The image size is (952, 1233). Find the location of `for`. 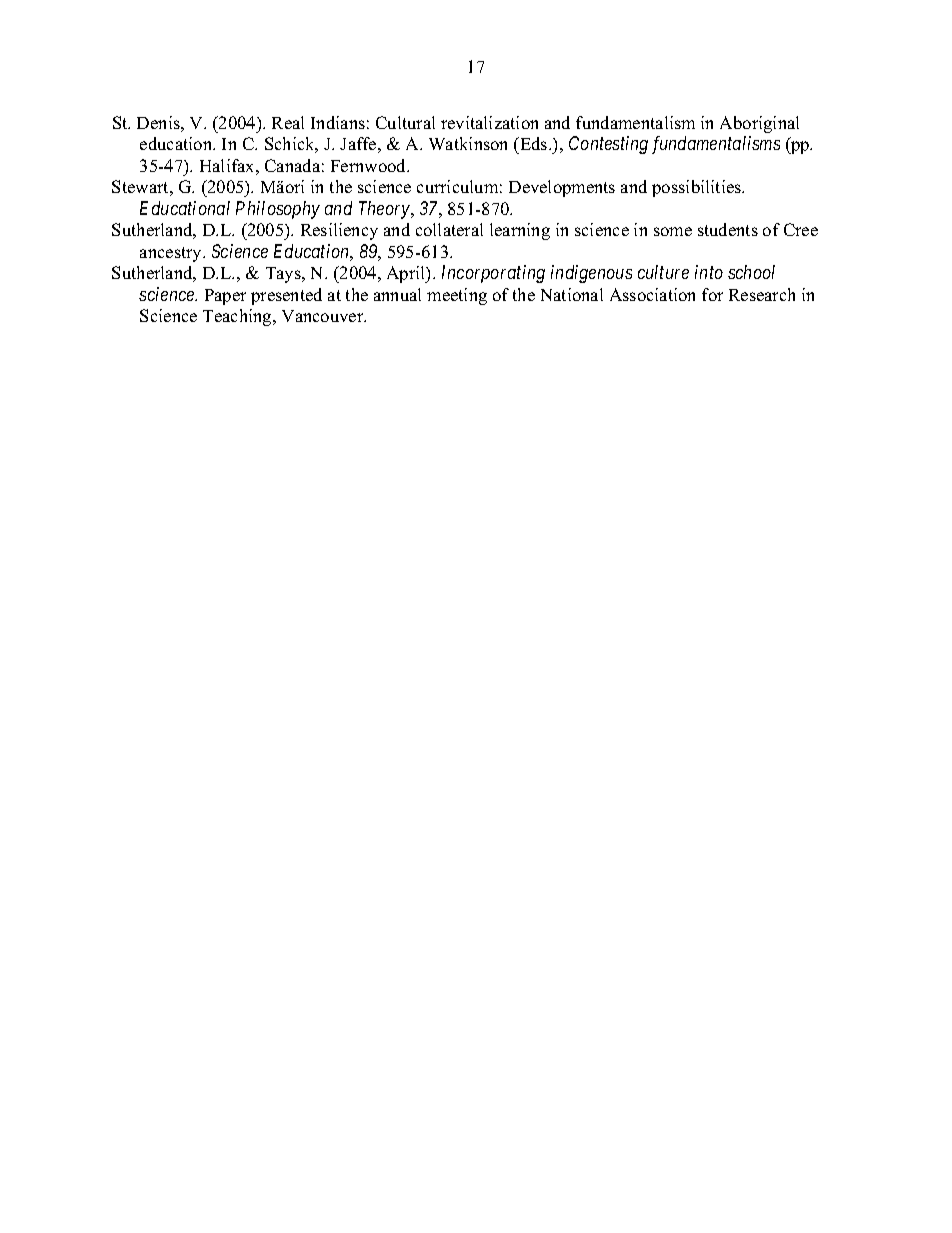

for is located at coordinates (712, 294).
